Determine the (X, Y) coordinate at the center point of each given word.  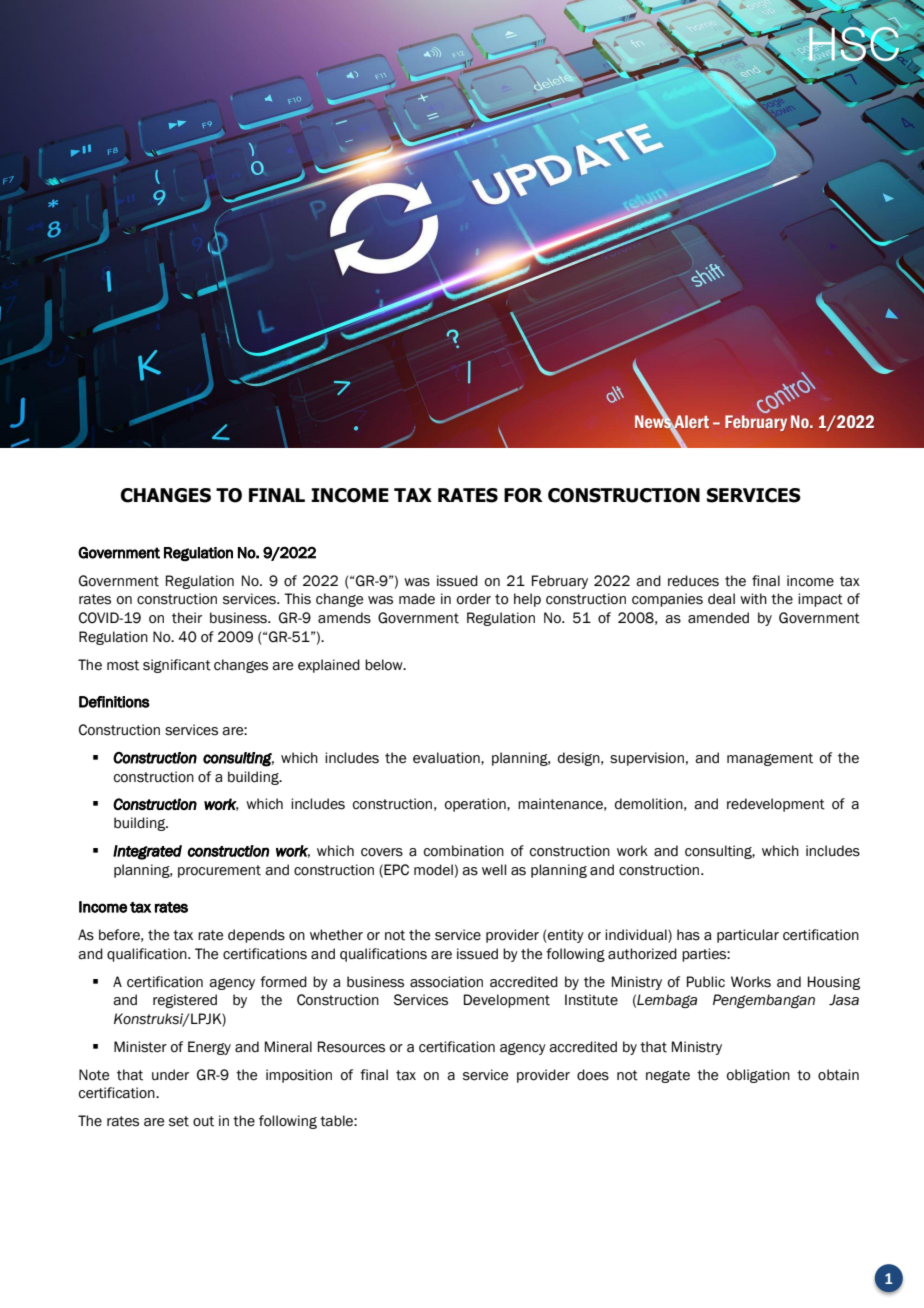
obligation (758, 1076)
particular (748, 936)
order (474, 599)
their (187, 618)
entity (565, 936)
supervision (647, 759)
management (770, 759)
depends (256, 936)
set (179, 1121)
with (753, 599)
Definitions (114, 702)
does (593, 1075)
